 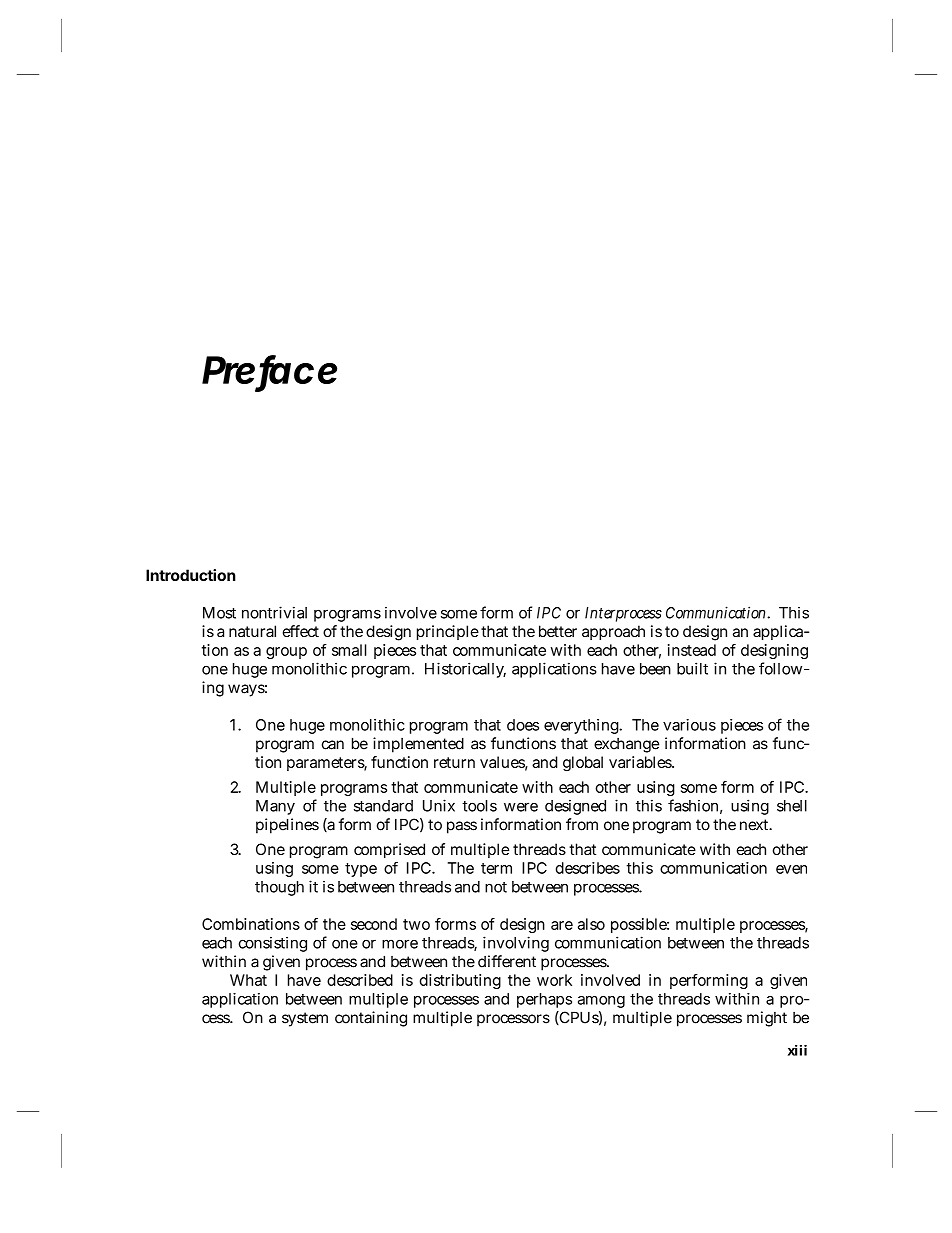 I want to click on might, so click(x=767, y=1019).
